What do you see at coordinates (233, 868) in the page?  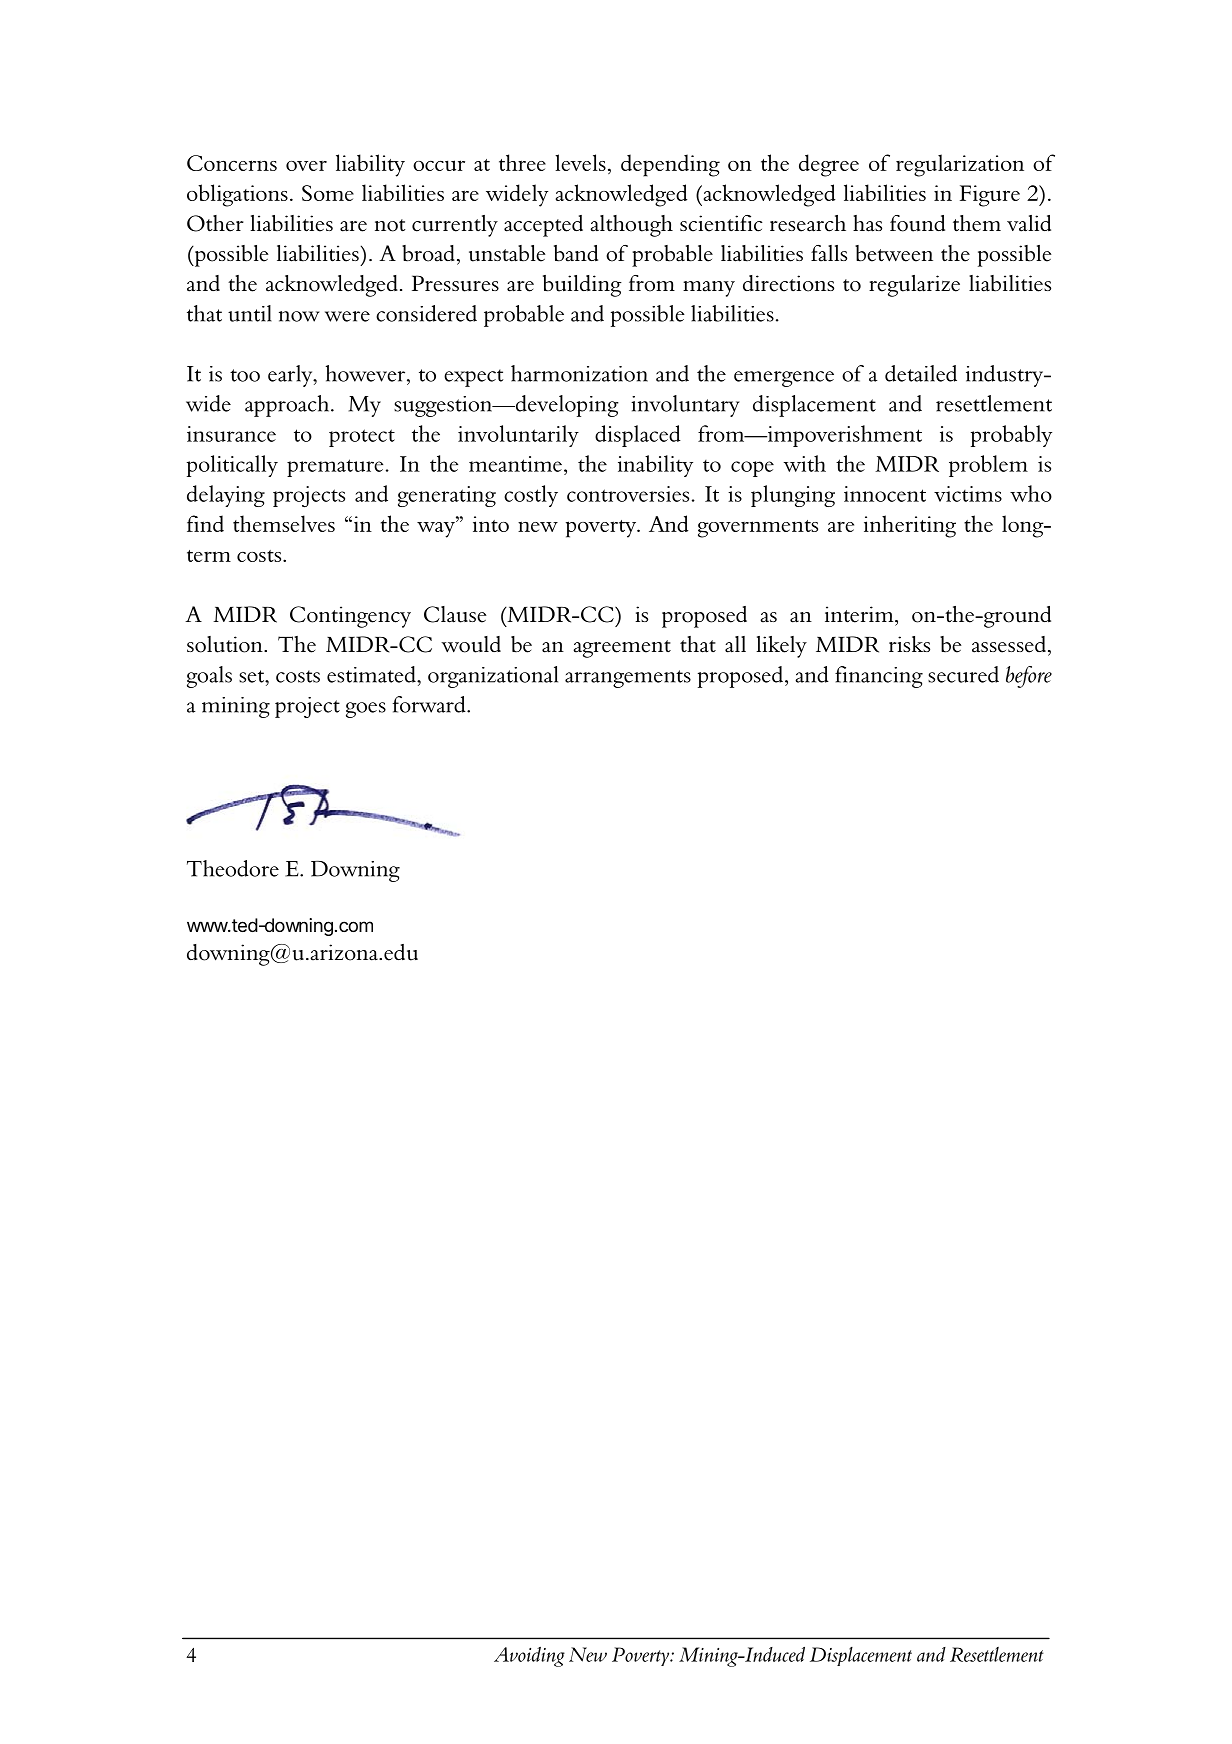 I see `Theodore` at bounding box center [233, 868].
